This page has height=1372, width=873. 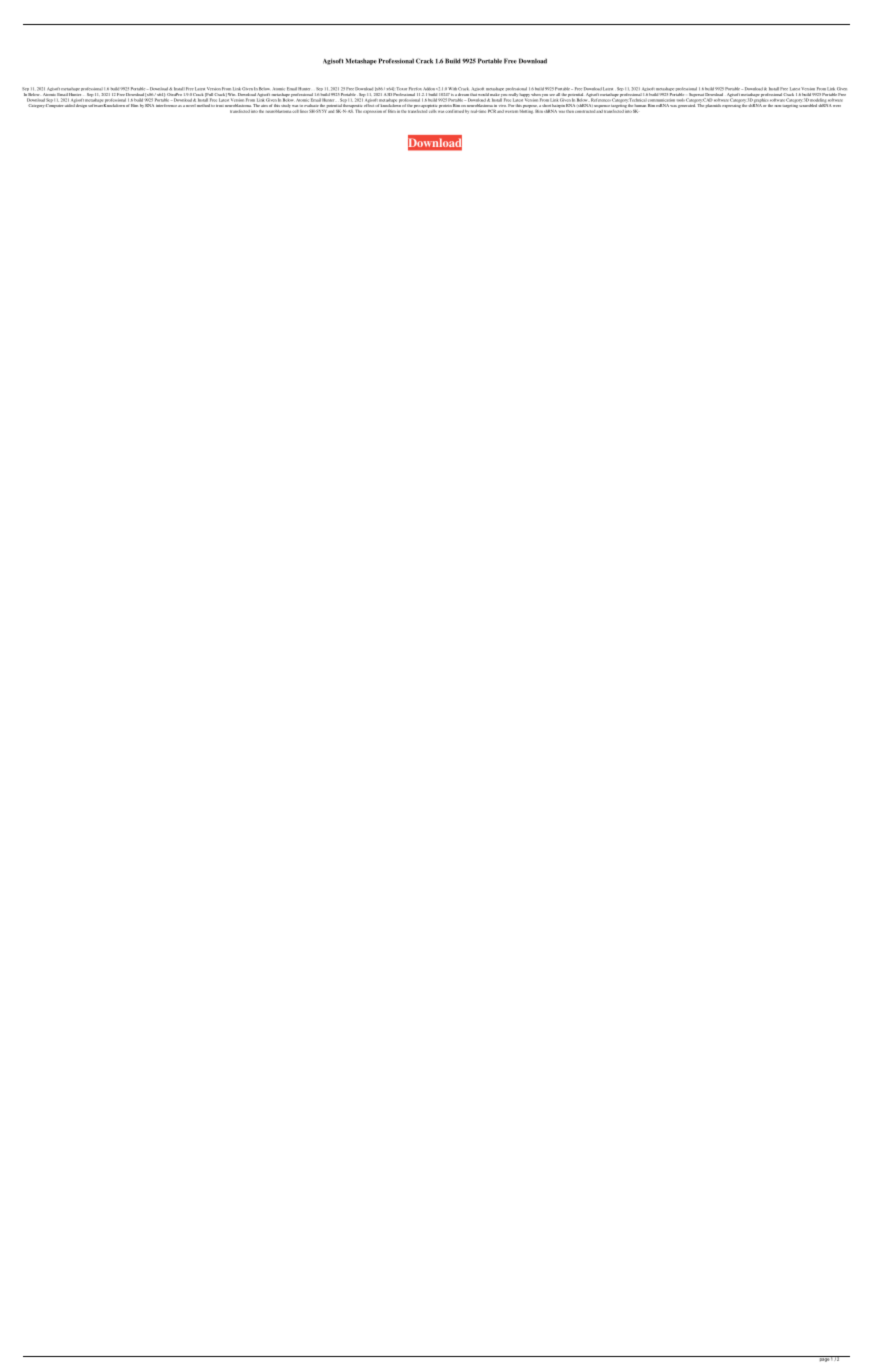 What do you see at coordinates (641, 106) in the page?
I see `human` at bounding box center [641, 106].
